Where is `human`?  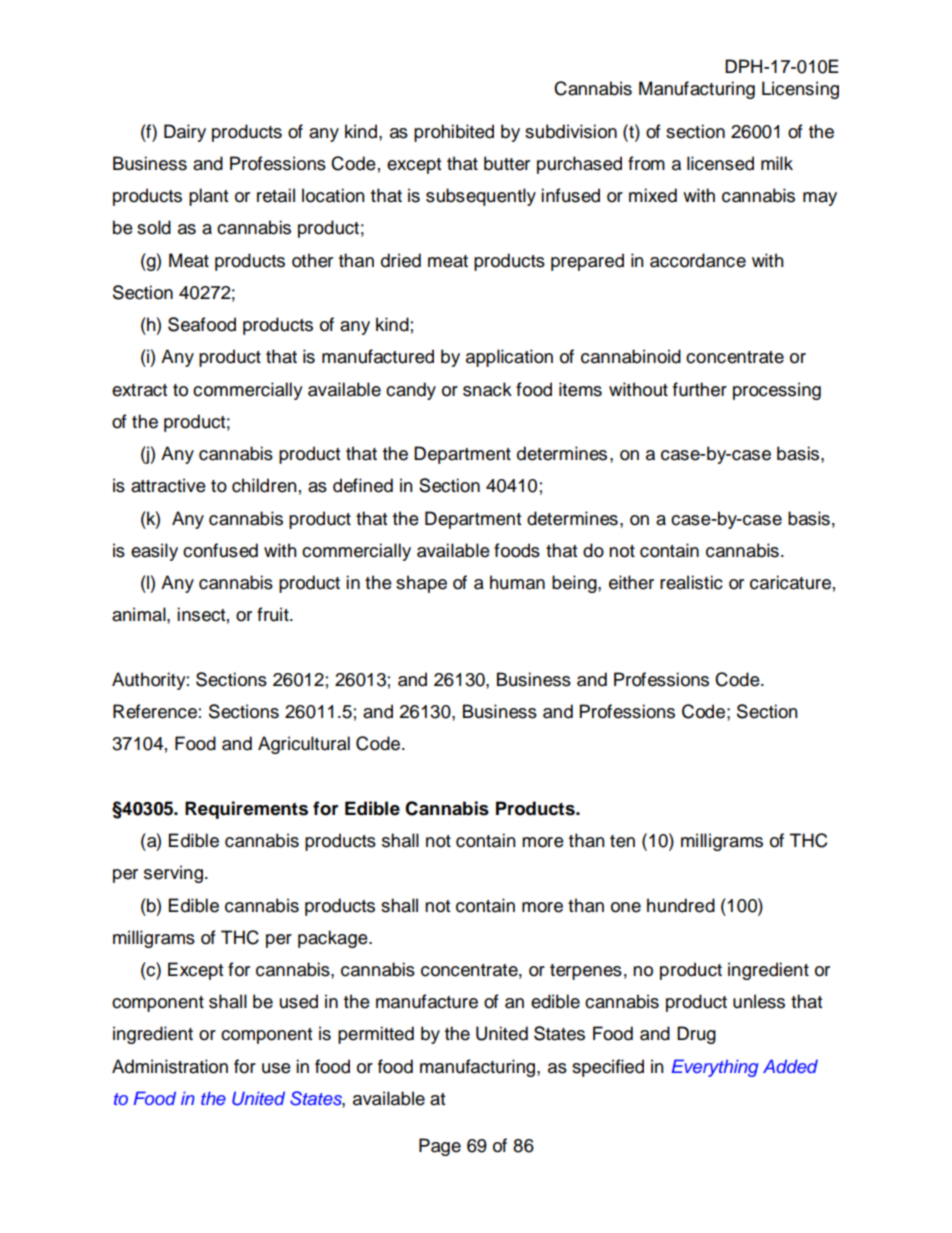
human is located at coordinates (517, 582).
